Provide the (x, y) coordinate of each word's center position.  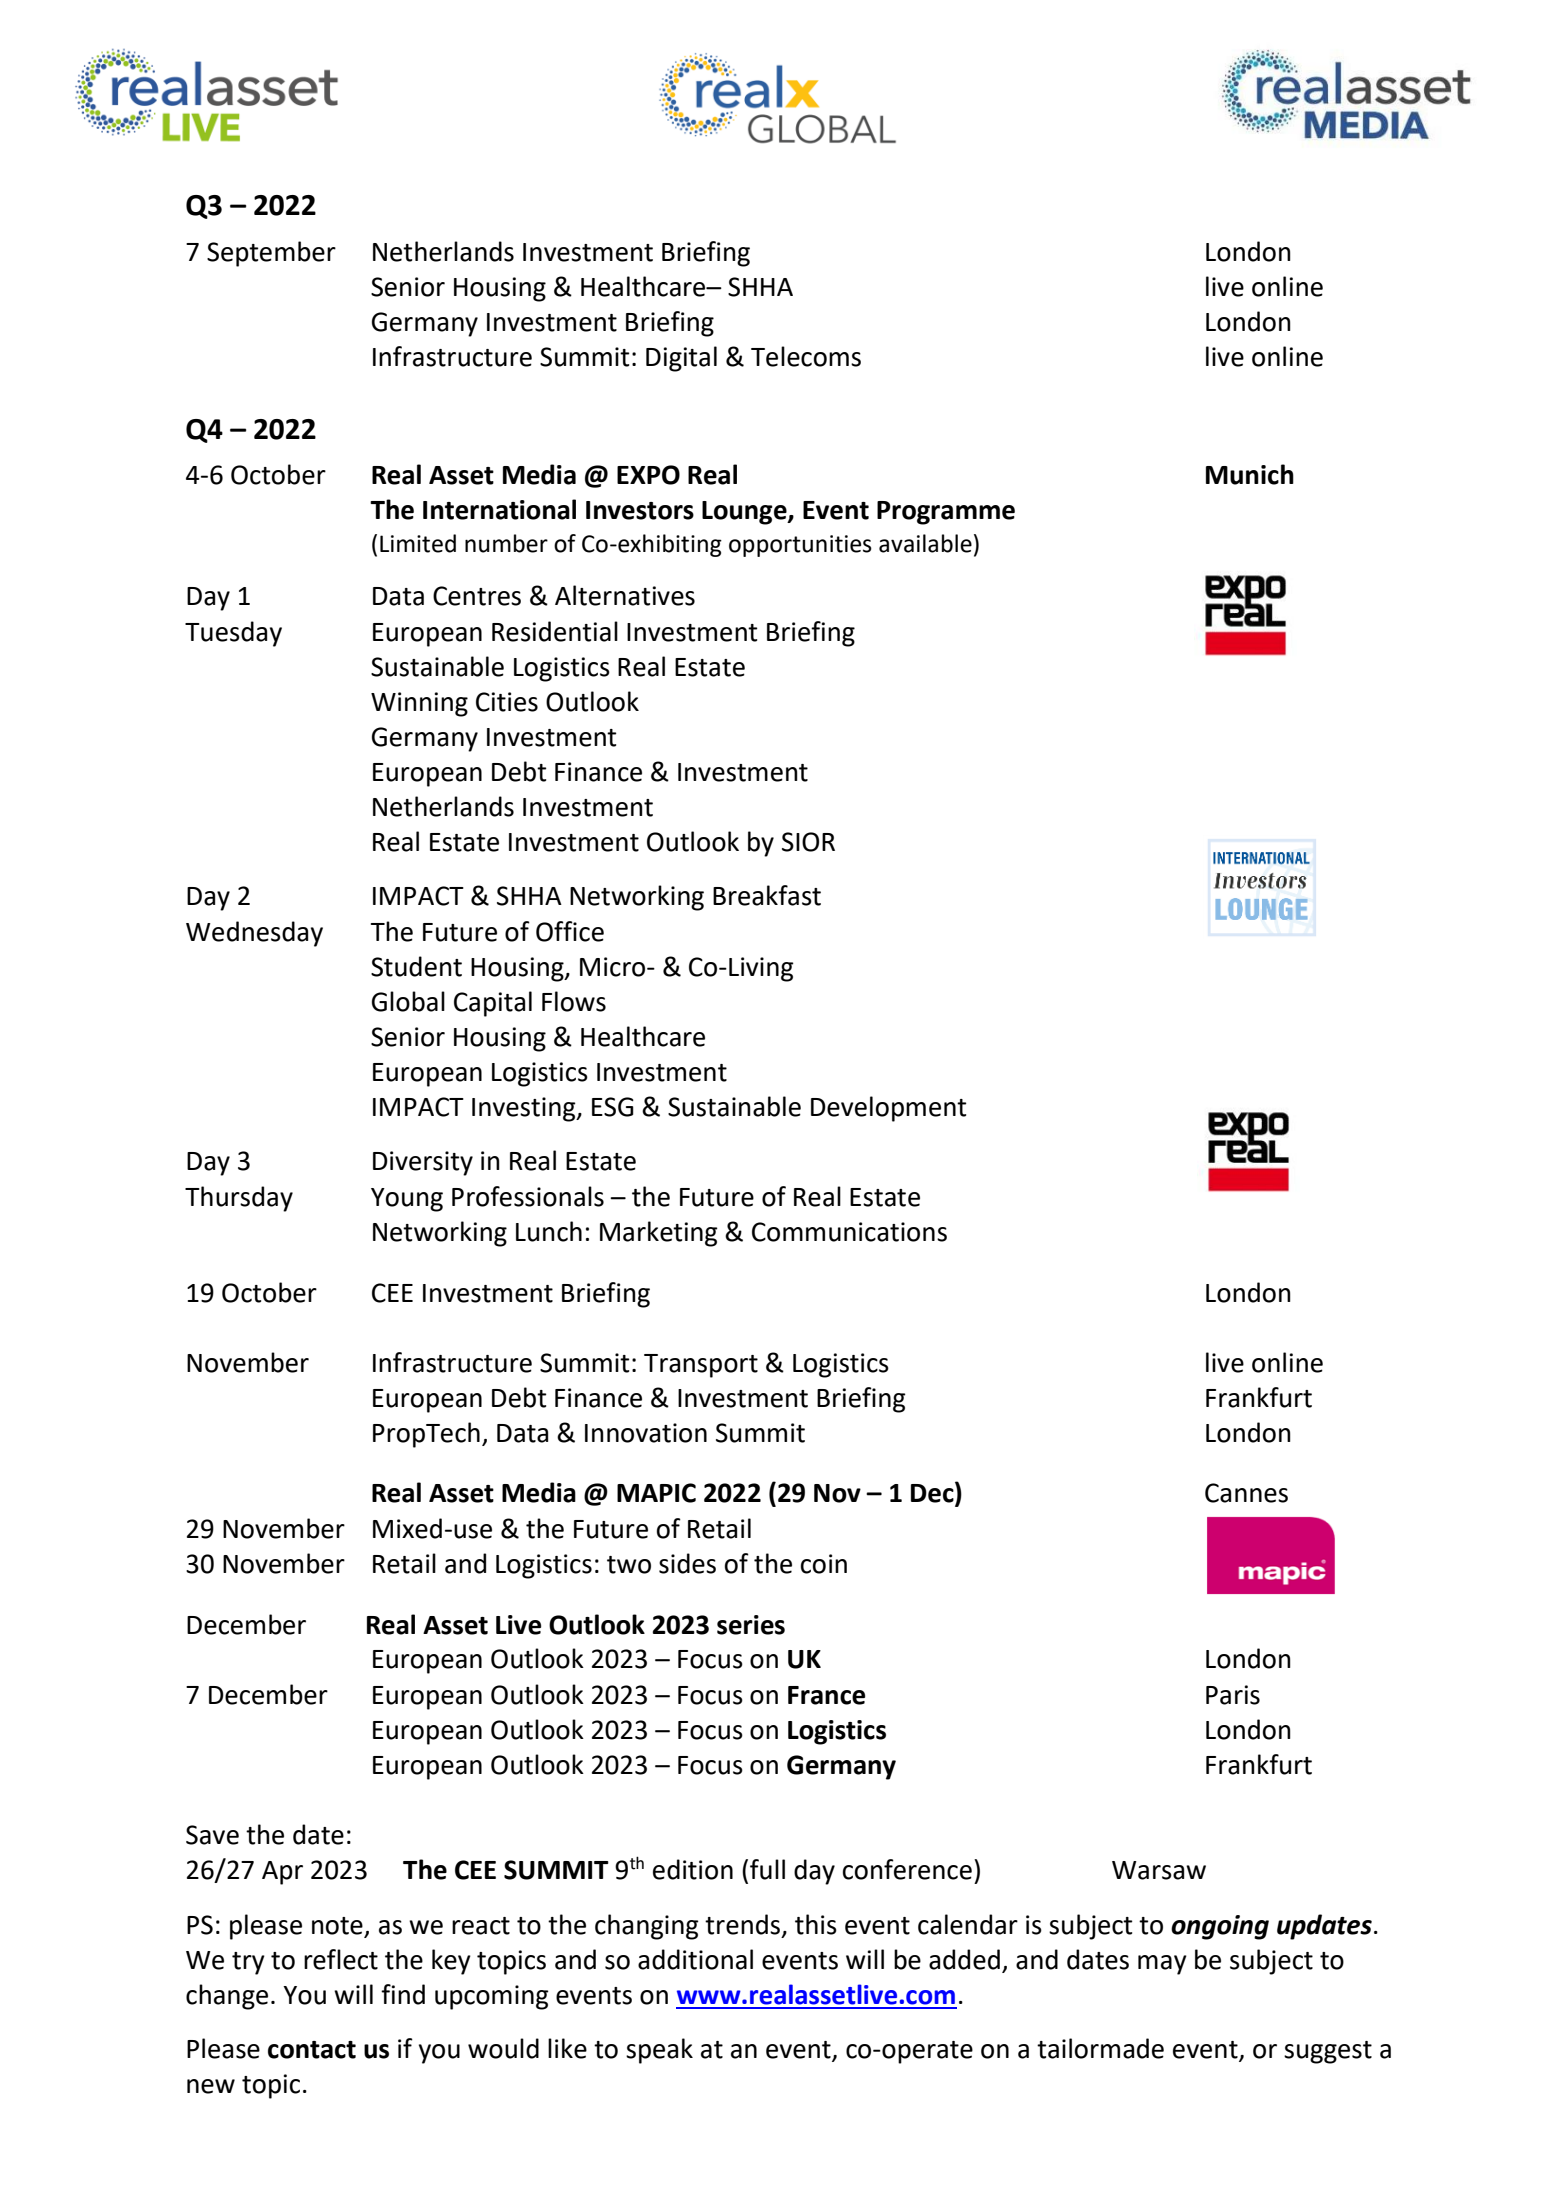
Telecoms (806, 356)
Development (888, 1109)
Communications (849, 1232)
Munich (1250, 474)
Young (407, 1200)
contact (312, 2050)
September (271, 254)
